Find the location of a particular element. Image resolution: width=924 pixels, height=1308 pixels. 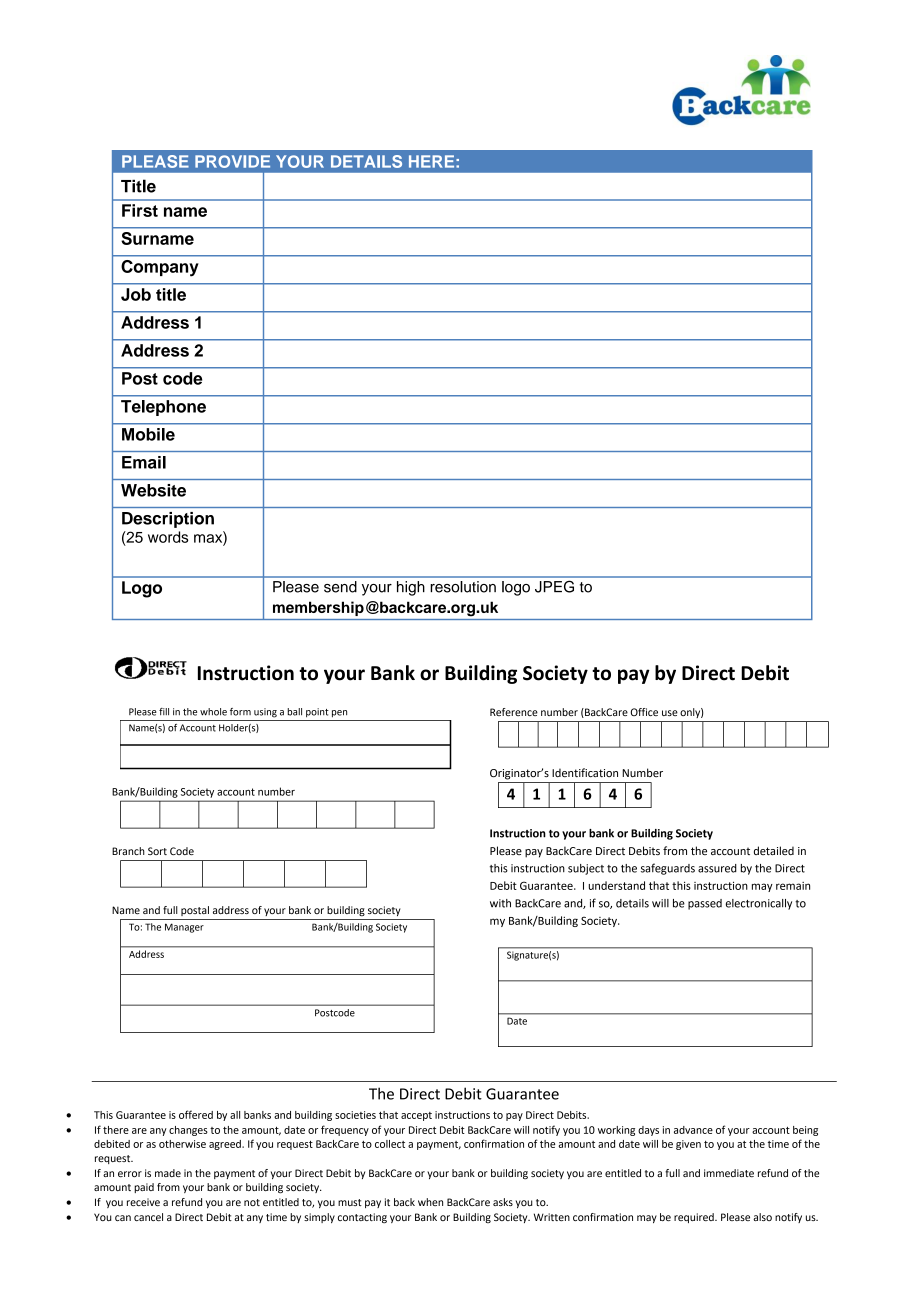

Reference is located at coordinates (514, 712).
